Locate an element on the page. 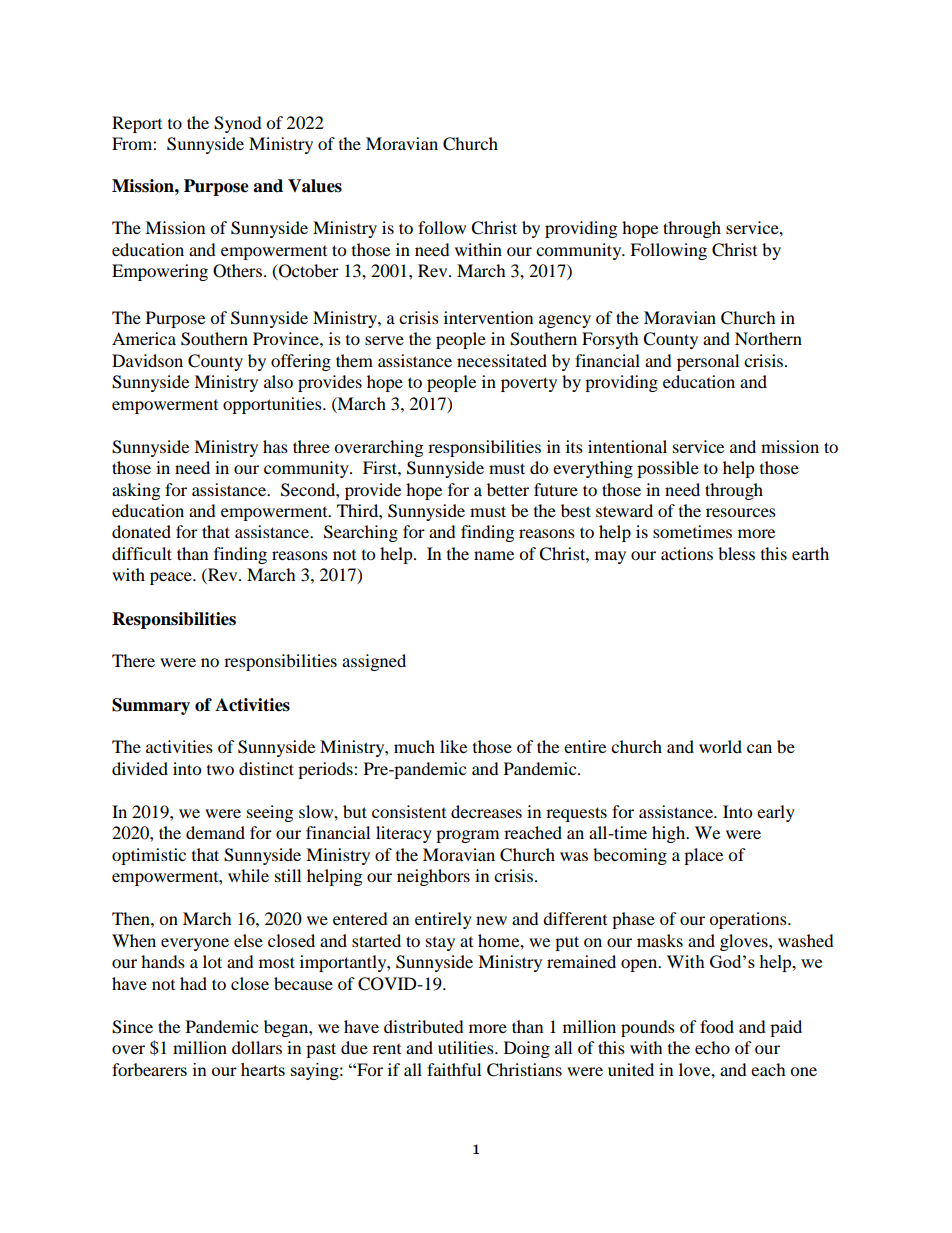 The image size is (952, 1233). Synod is located at coordinates (238, 124).
